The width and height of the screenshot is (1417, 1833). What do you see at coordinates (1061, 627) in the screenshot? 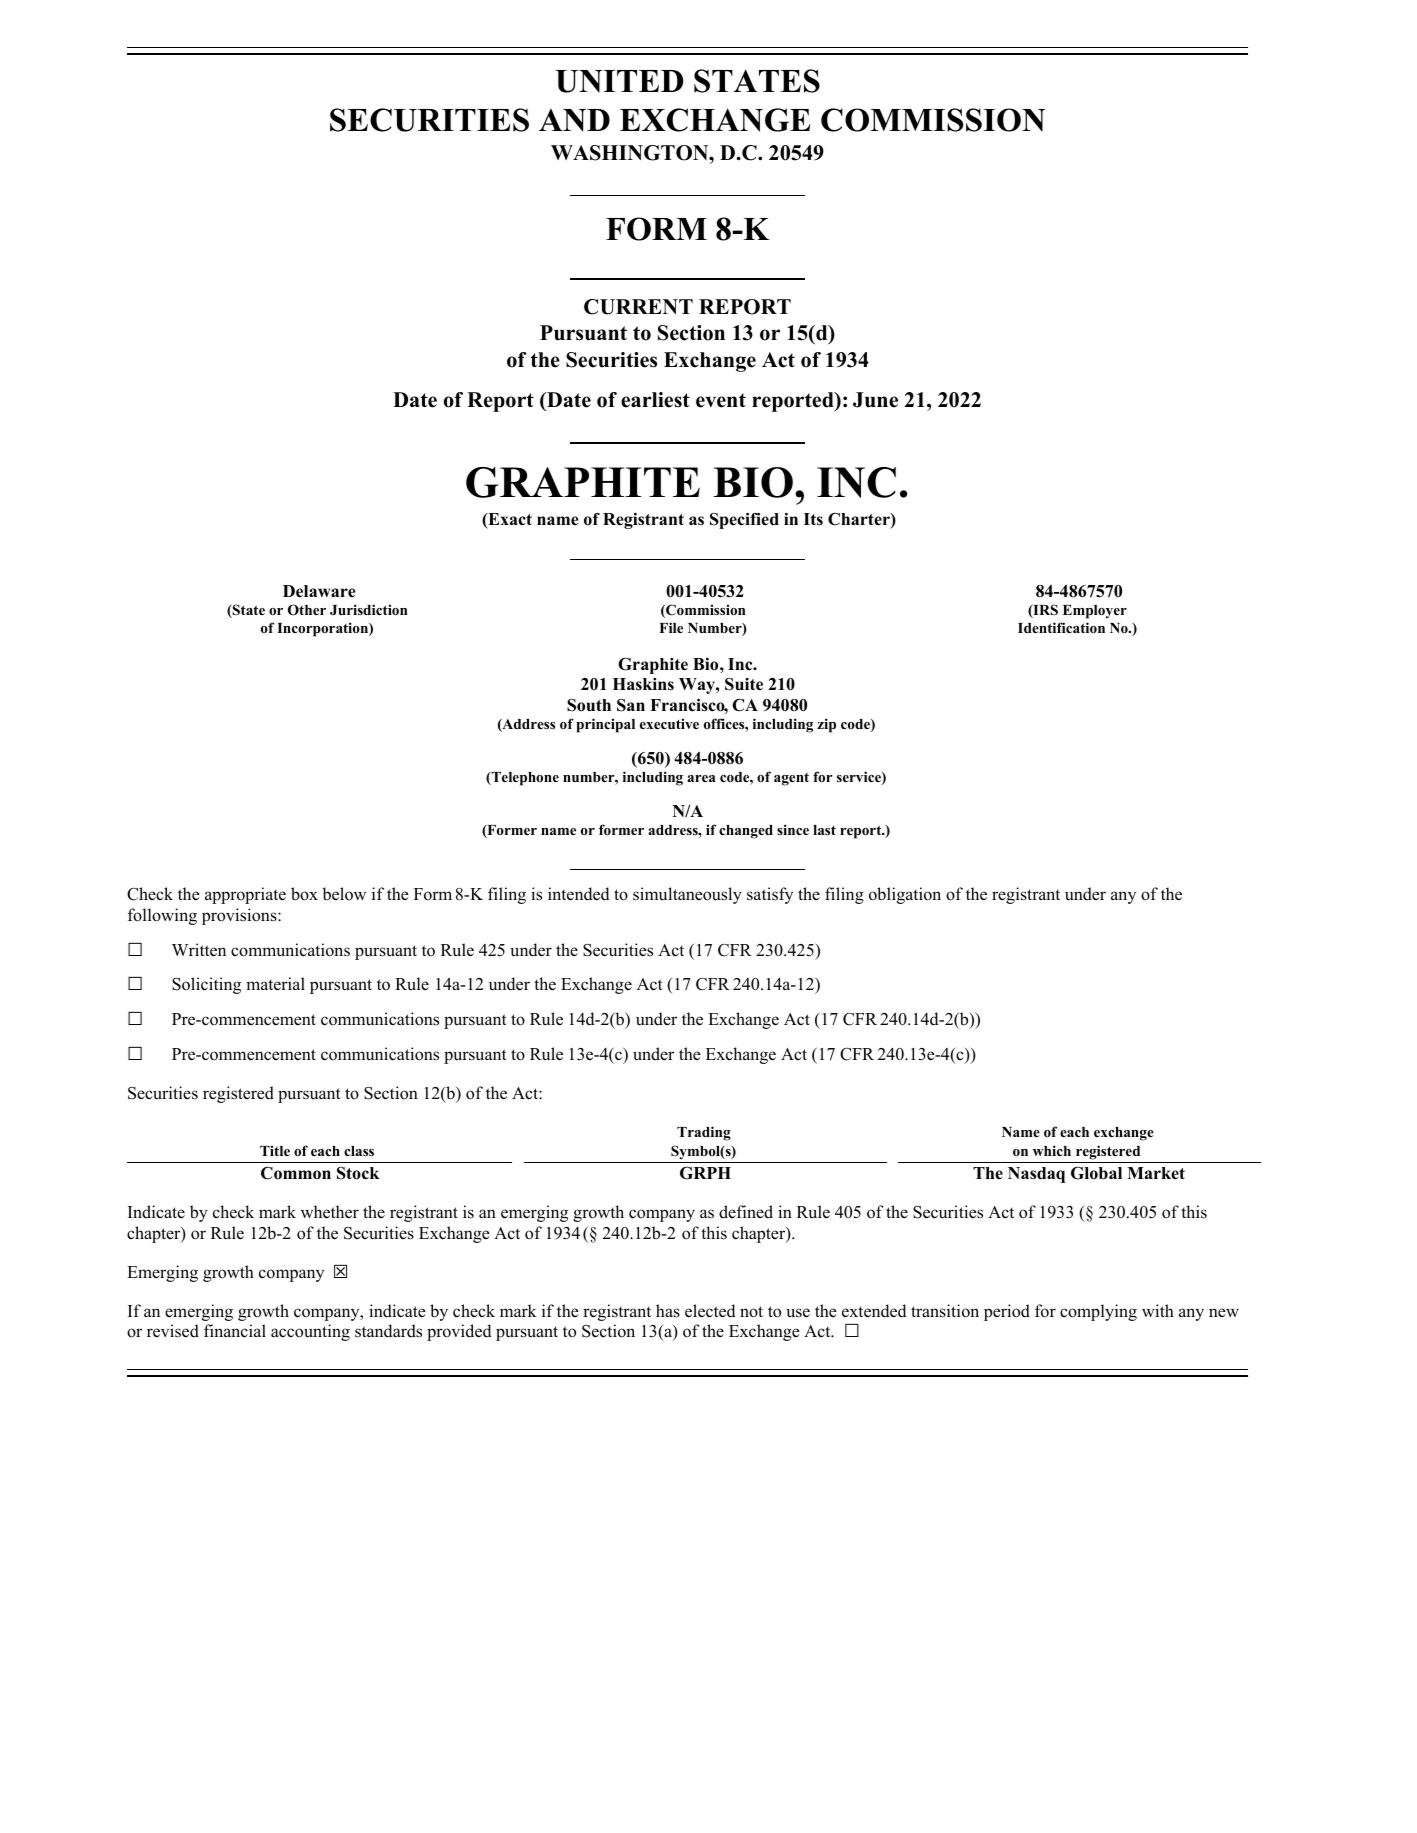
I see `Identification` at bounding box center [1061, 627].
